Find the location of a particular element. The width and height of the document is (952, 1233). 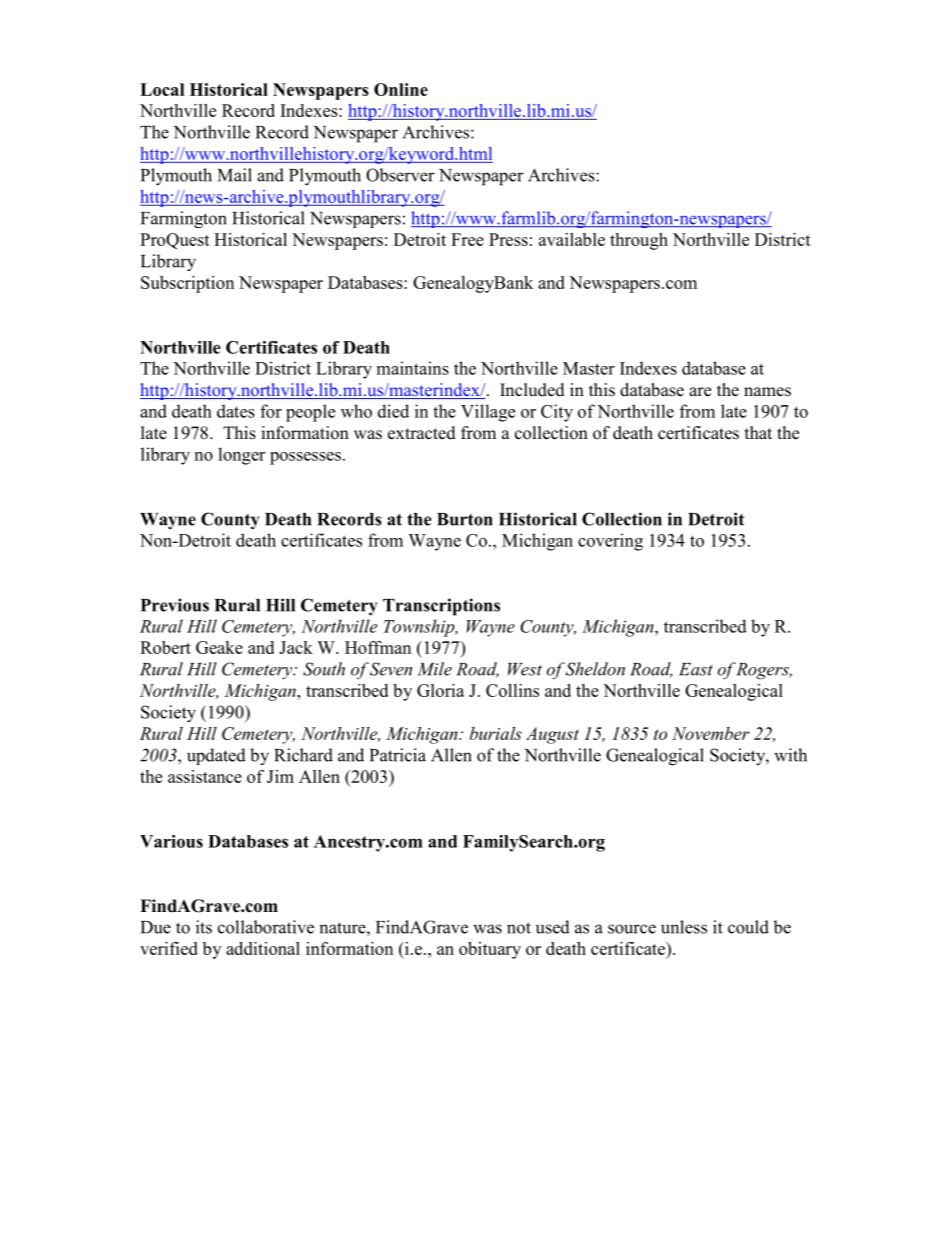

its is located at coordinates (204, 927).
